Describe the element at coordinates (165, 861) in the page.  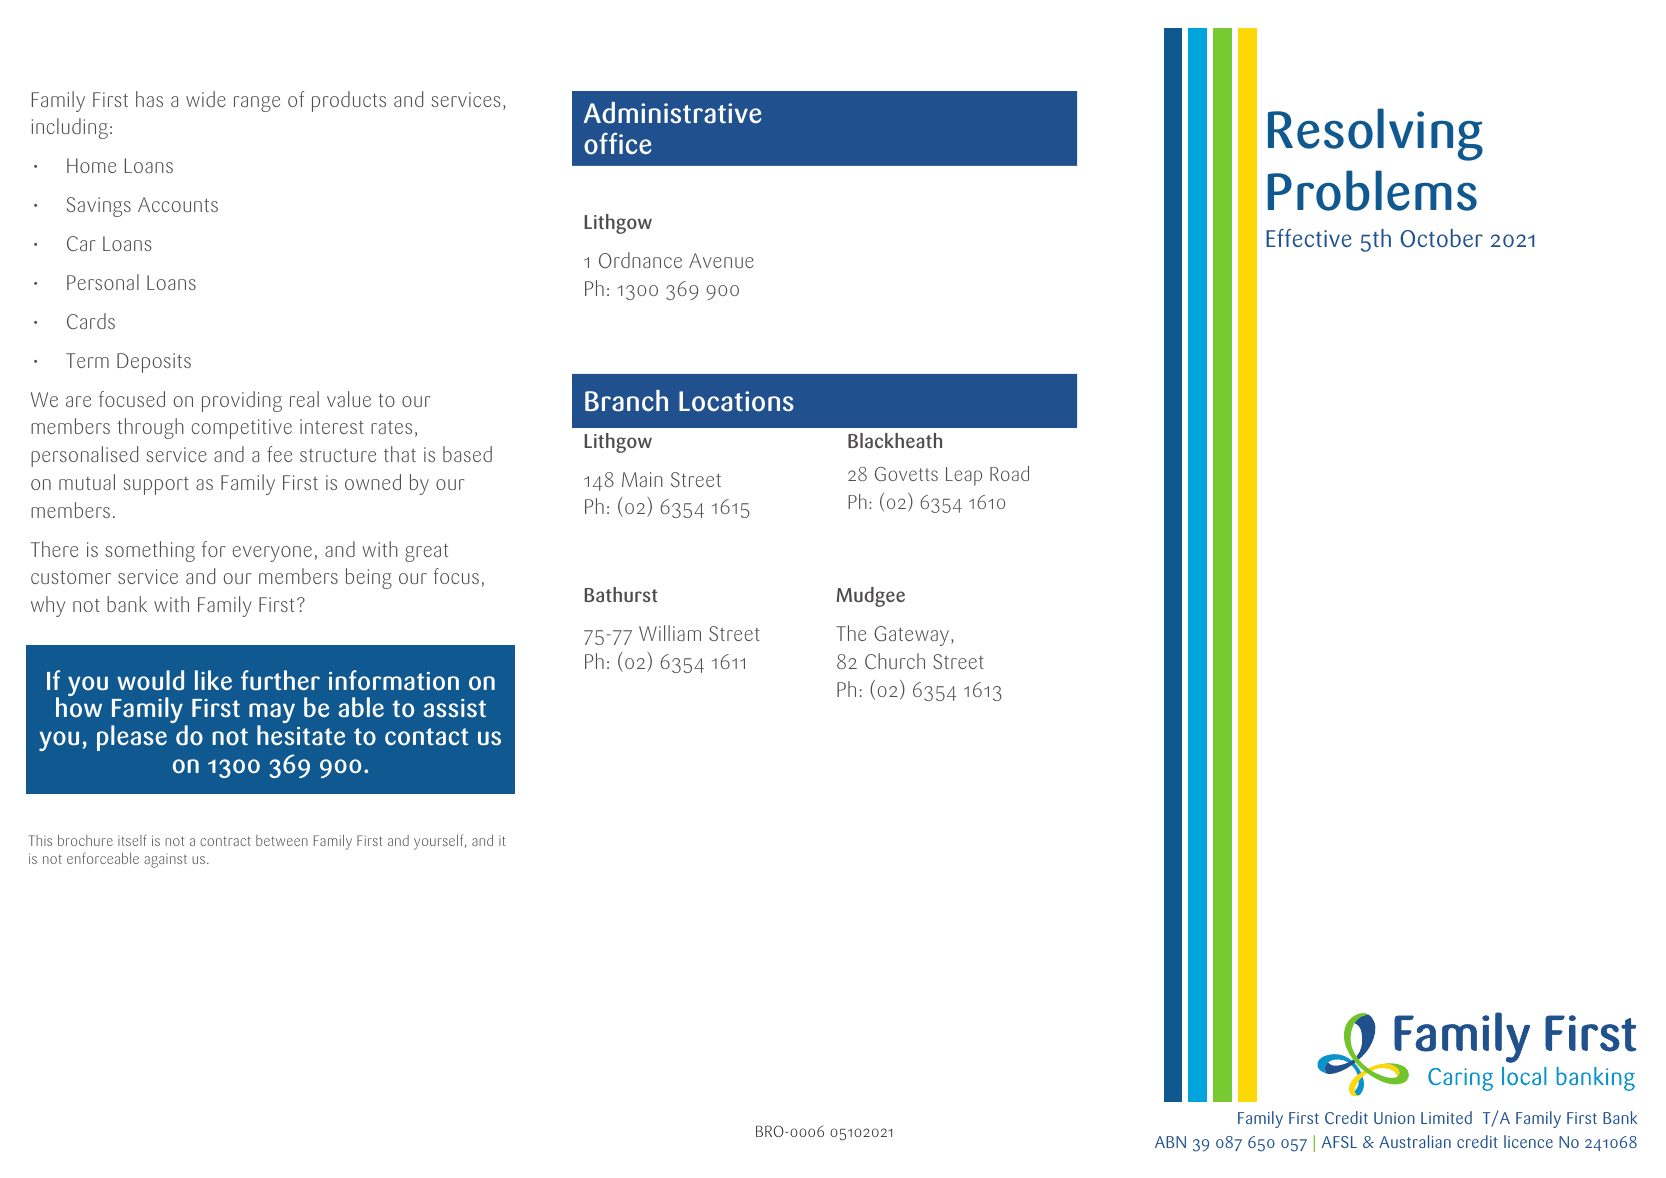
I see `against` at that location.
